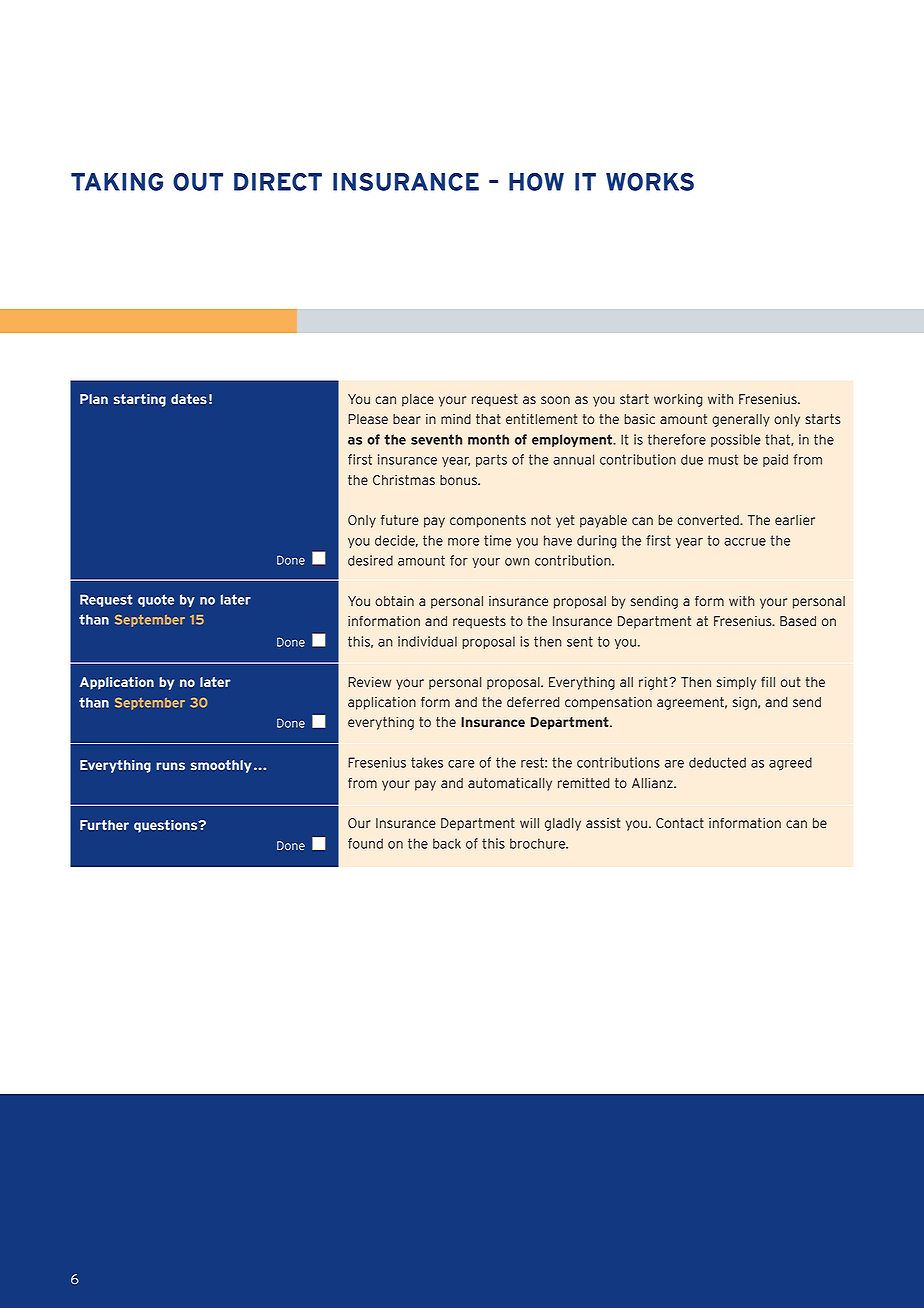 This screenshot has width=924, height=1308. Describe the element at coordinates (650, 182) in the screenshot. I see `WORKS` at that location.
